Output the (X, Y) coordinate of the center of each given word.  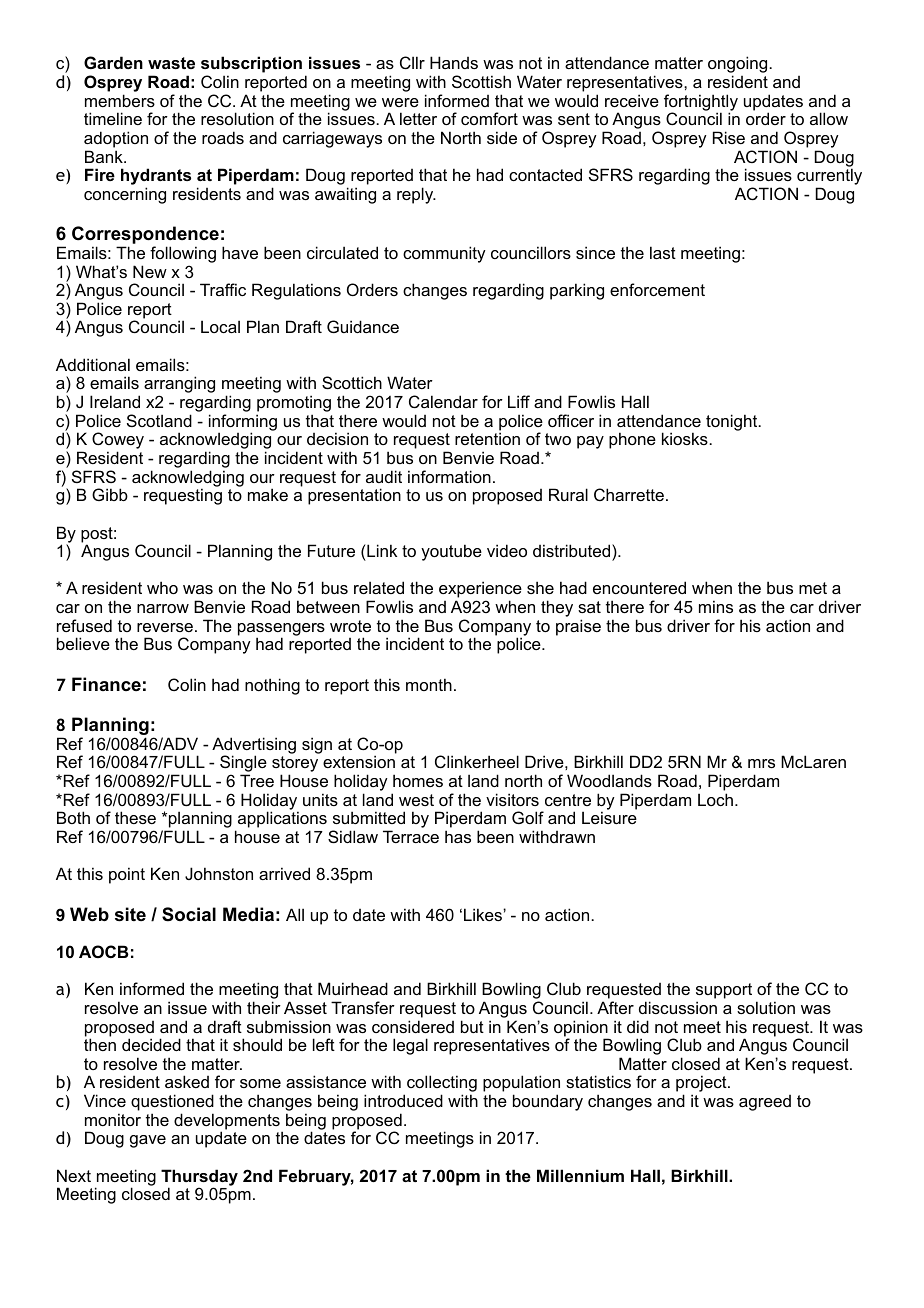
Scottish (481, 81)
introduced (403, 1100)
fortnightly (701, 103)
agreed (765, 1103)
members (120, 100)
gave (148, 1141)
